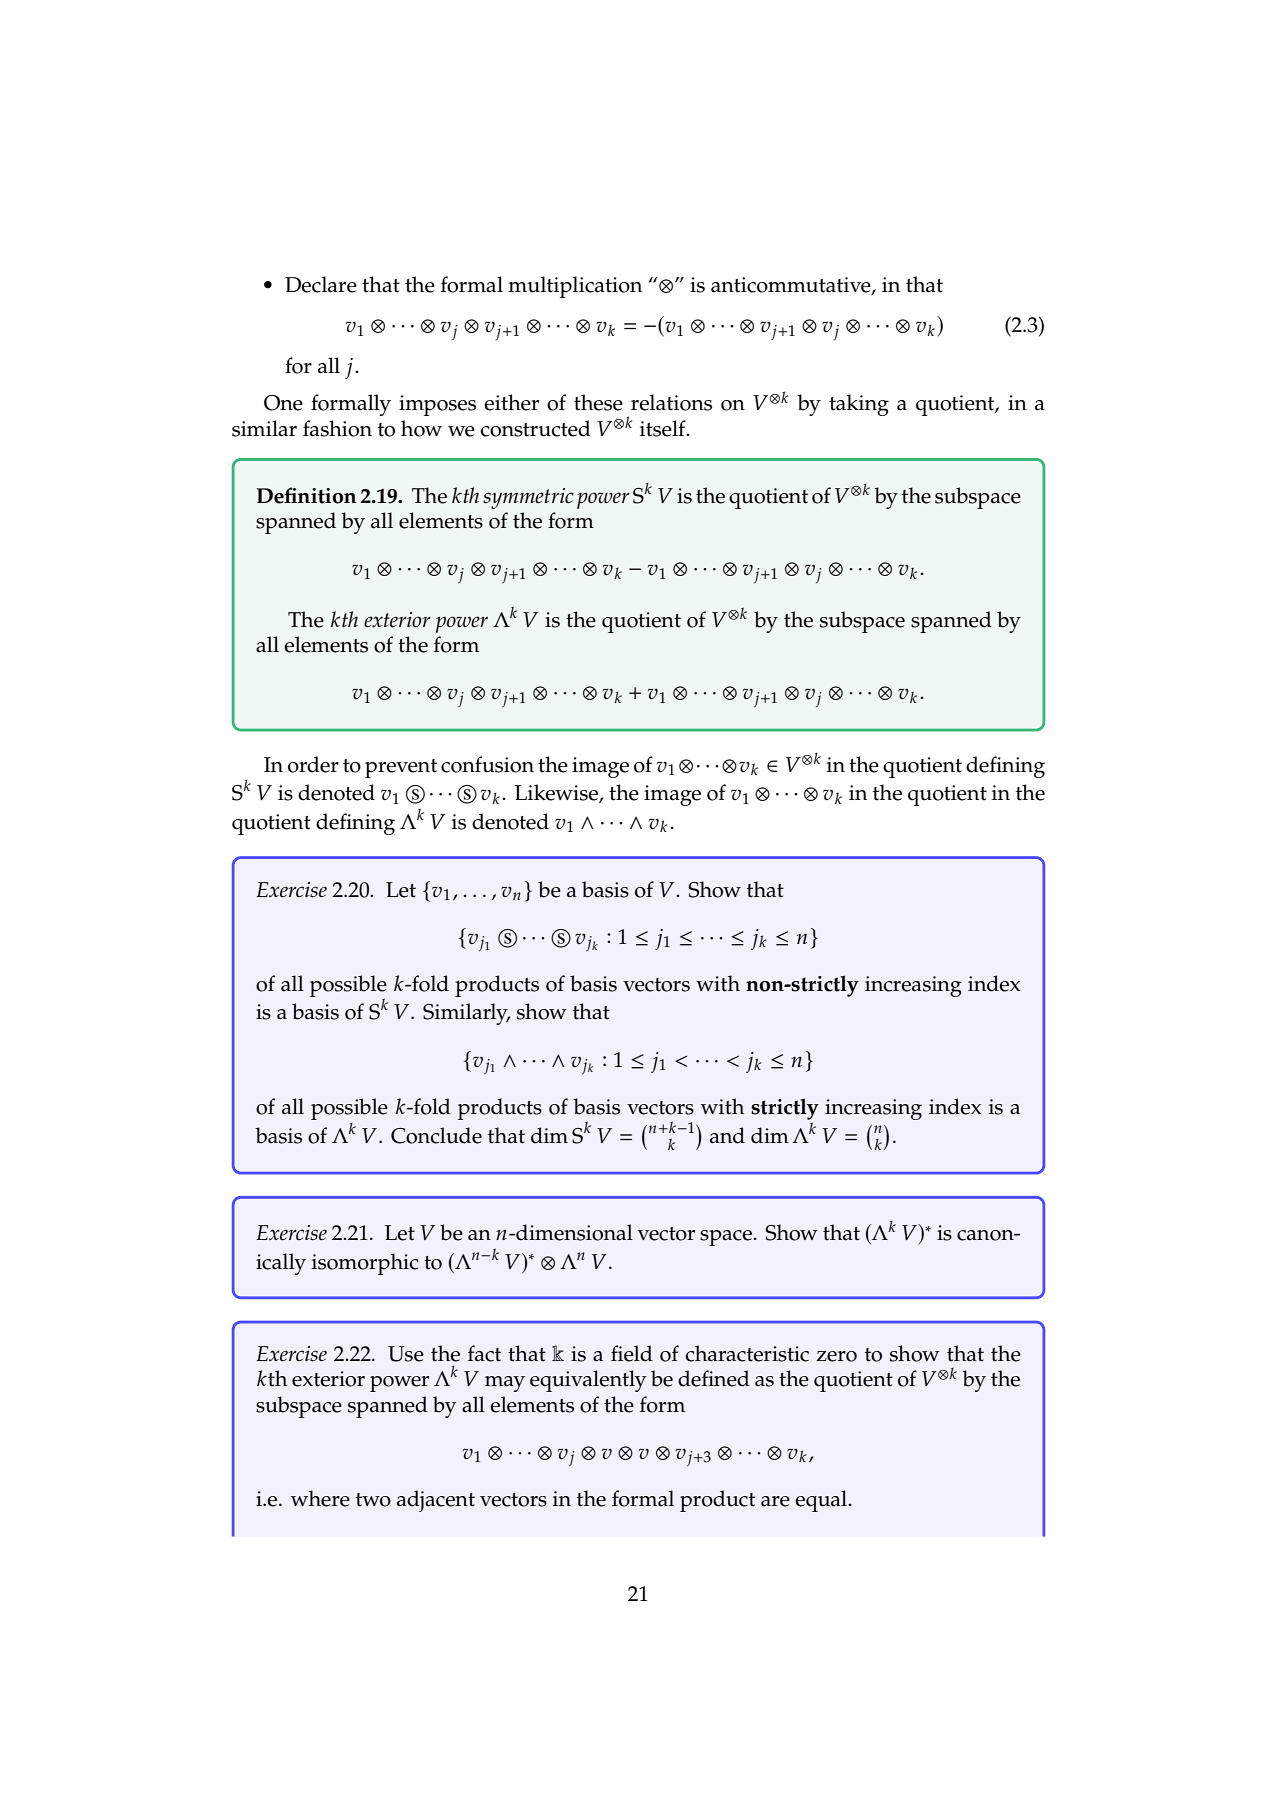 The image size is (1277, 1807). I want to click on Declare, so click(321, 284).
